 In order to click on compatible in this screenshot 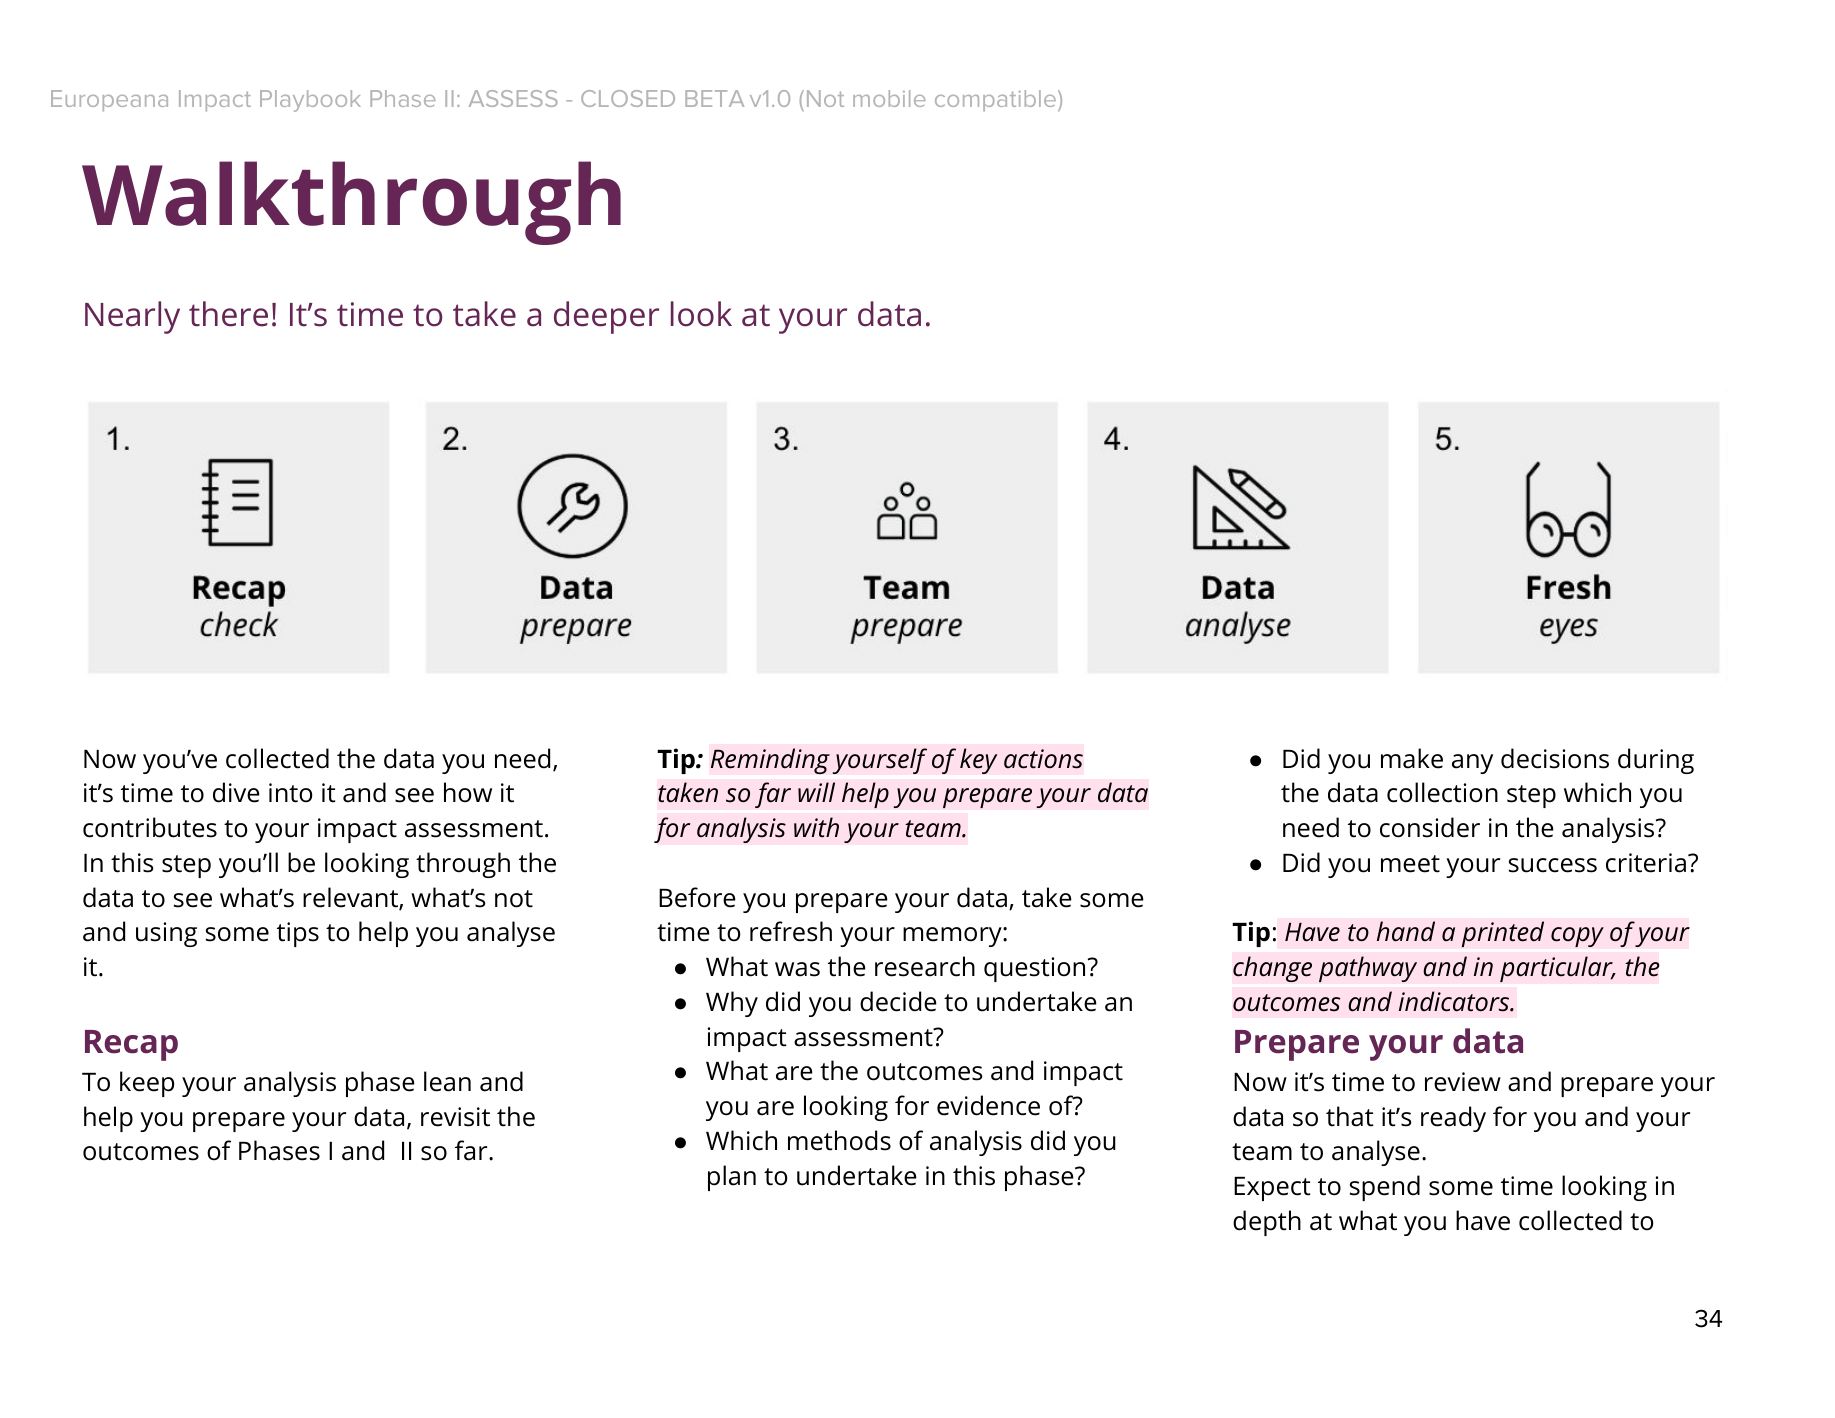, I will do `click(997, 101)`.
